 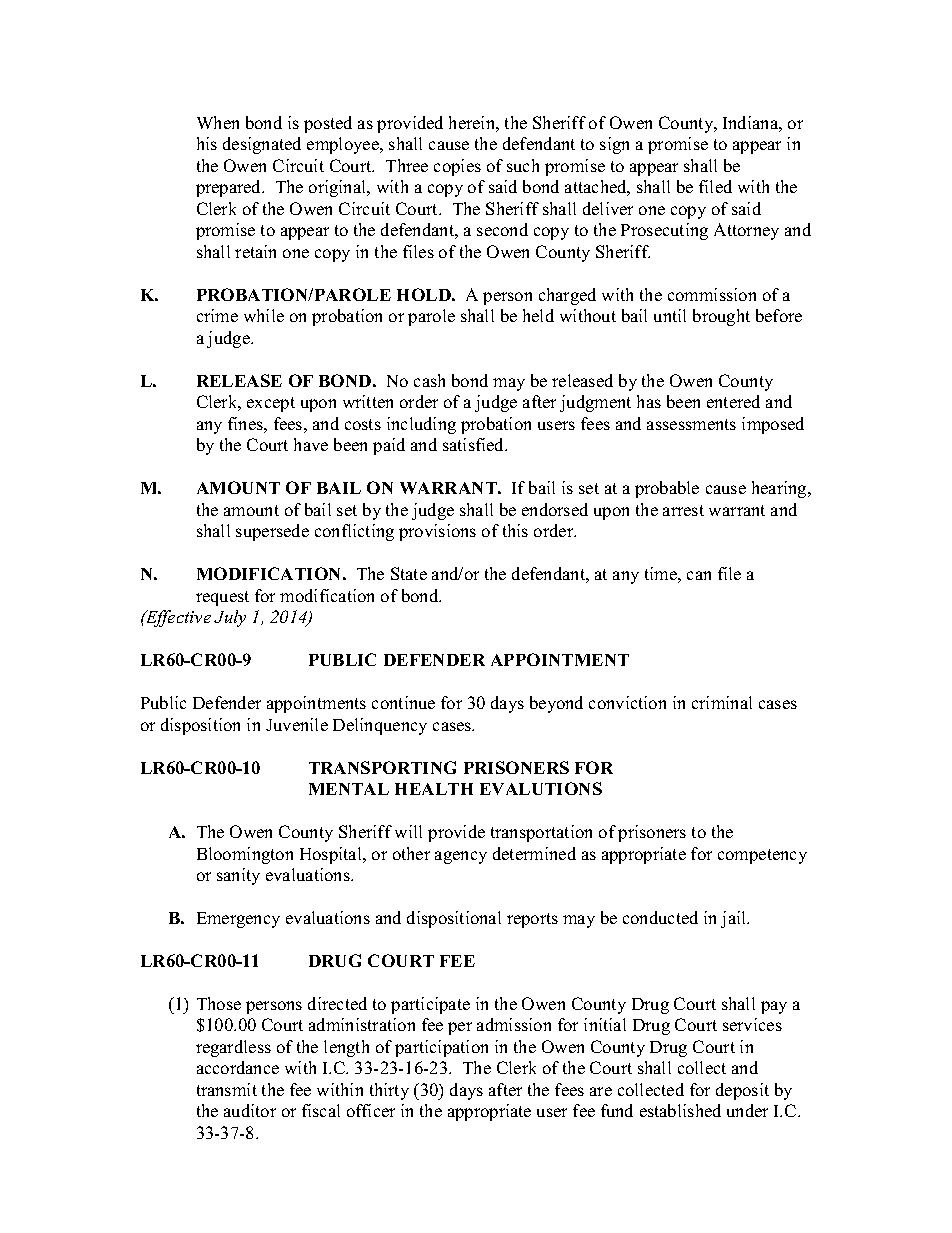 I want to click on criminal, so click(x=722, y=702).
